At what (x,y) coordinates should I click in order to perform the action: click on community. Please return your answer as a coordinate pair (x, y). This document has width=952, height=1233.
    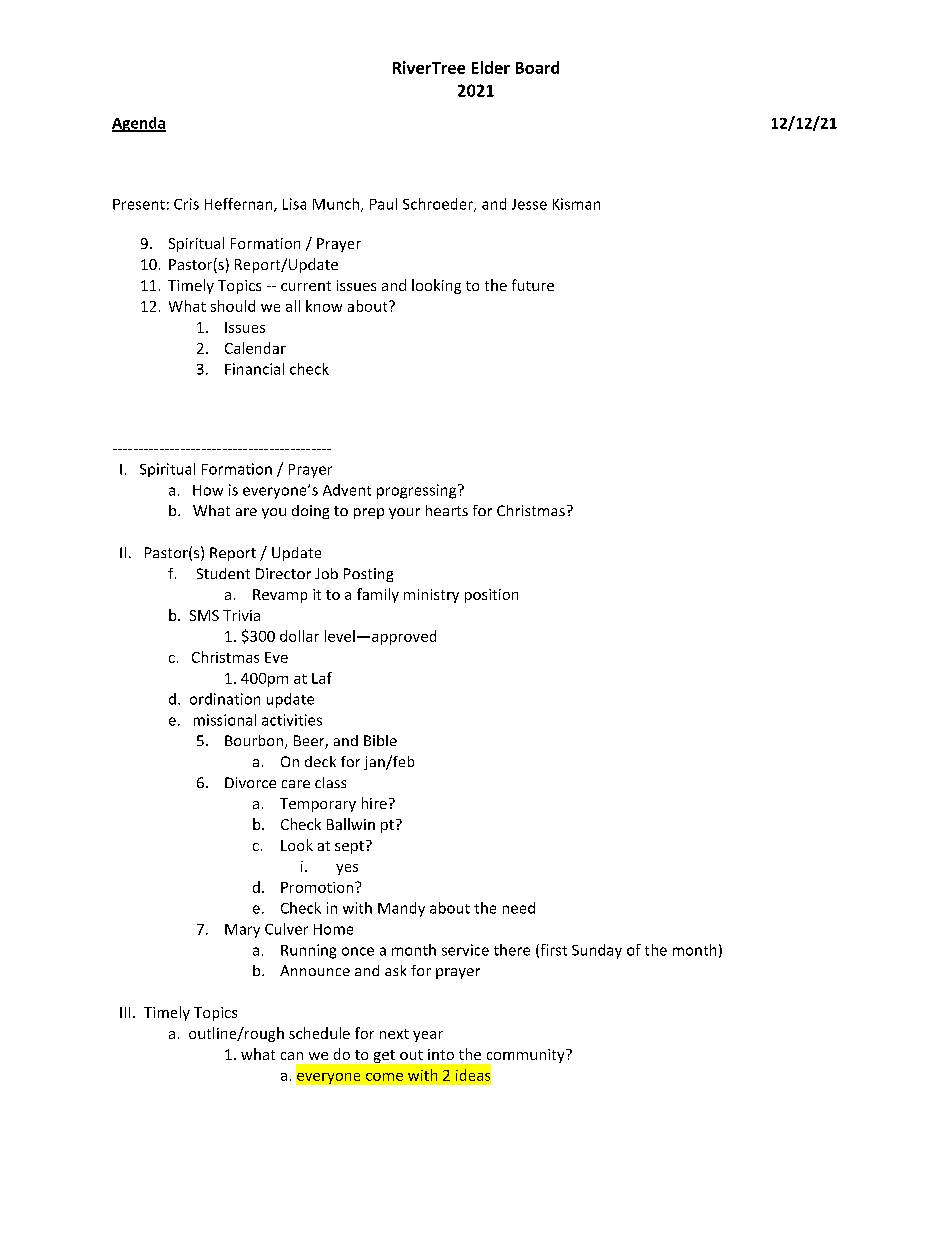
    Looking at the image, I should click on (525, 1057).
